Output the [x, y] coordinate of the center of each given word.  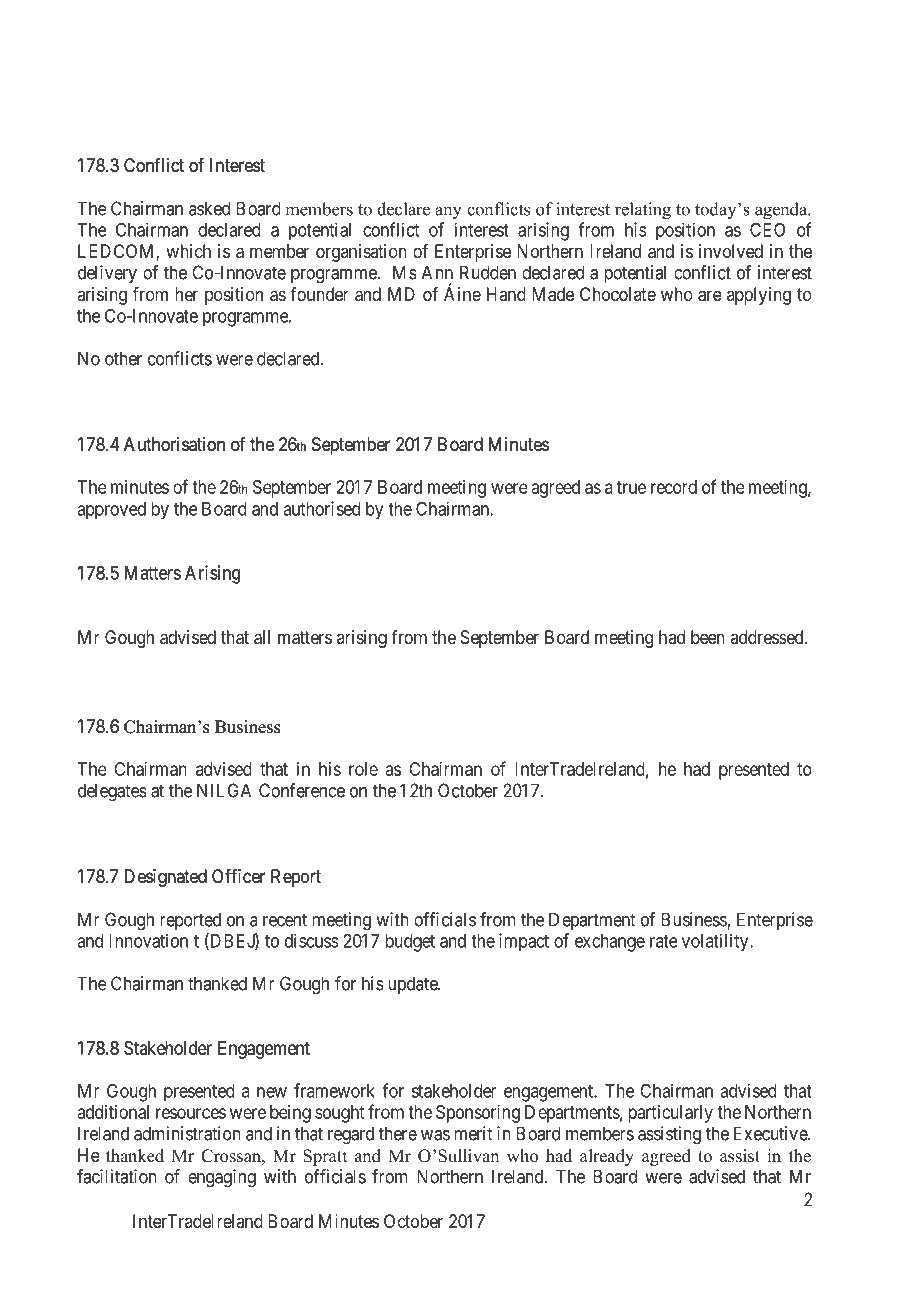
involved [731, 251]
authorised [321, 508]
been [708, 637]
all [262, 637]
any [448, 213]
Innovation [148, 940]
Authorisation [174, 444]
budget [410, 943]
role [363, 769]
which [188, 251]
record [674, 487]
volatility [716, 942]
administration [187, 1133]
